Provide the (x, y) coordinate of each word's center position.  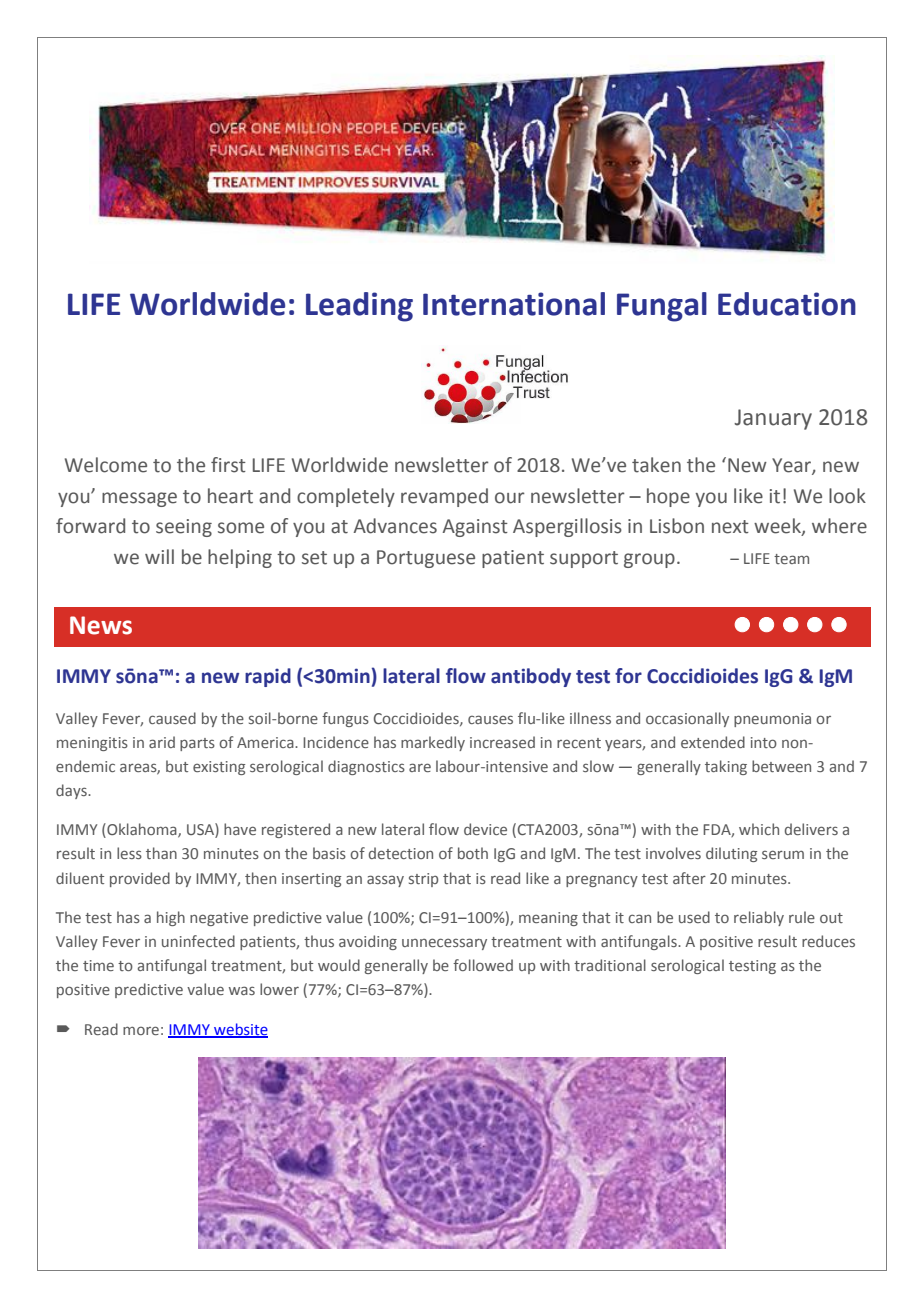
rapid (268, 677)
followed (483, 965)
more (141, 1030)
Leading (359, 307)
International (514, 304)
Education (787, 304)
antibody (531, 677)
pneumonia (772, 720)
